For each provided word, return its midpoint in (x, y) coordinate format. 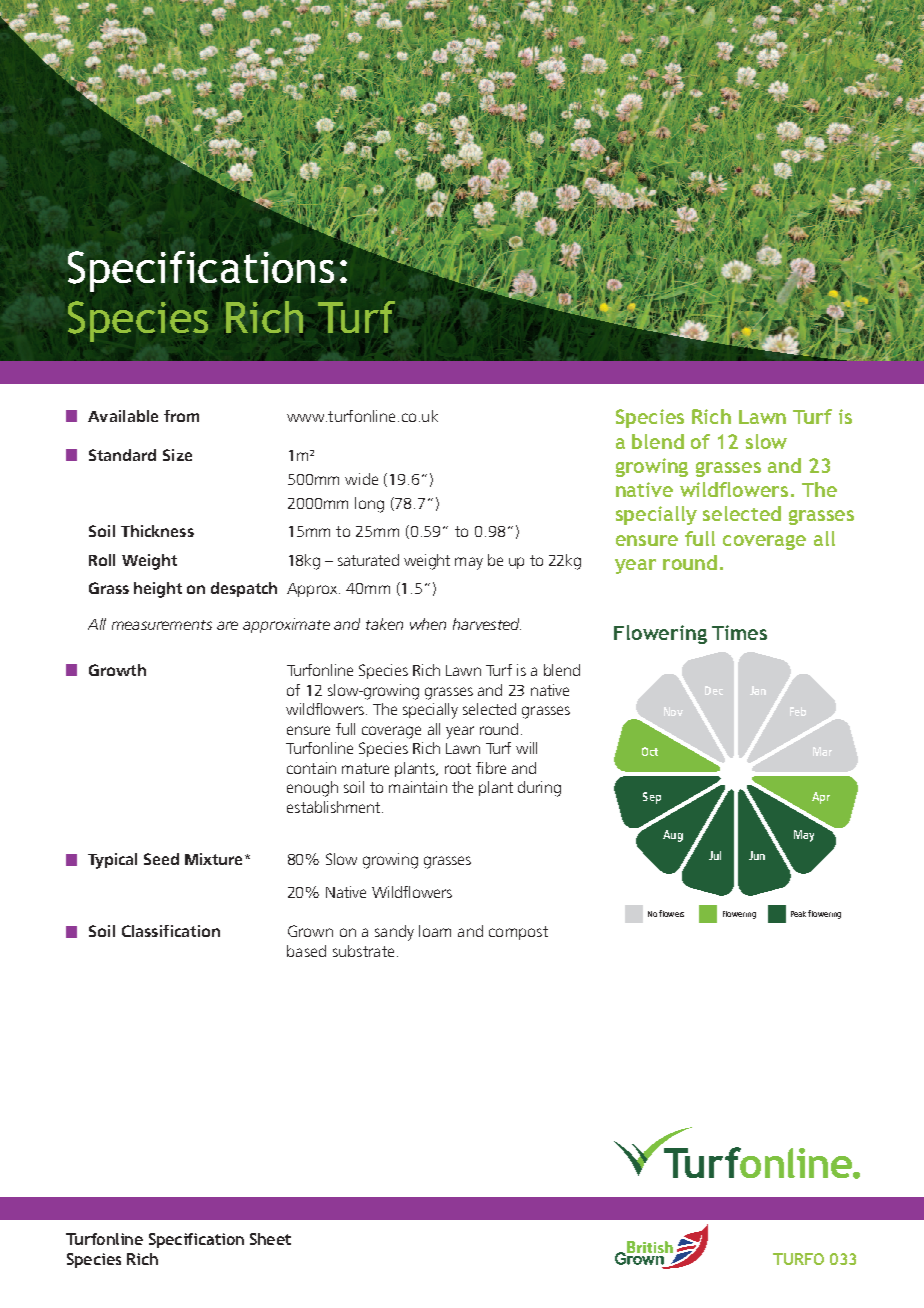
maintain (418, 787)
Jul (715, 855)
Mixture (213, 859)
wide (361, 479)
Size (177, 455)
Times (739, 632)
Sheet (270, 1239)
